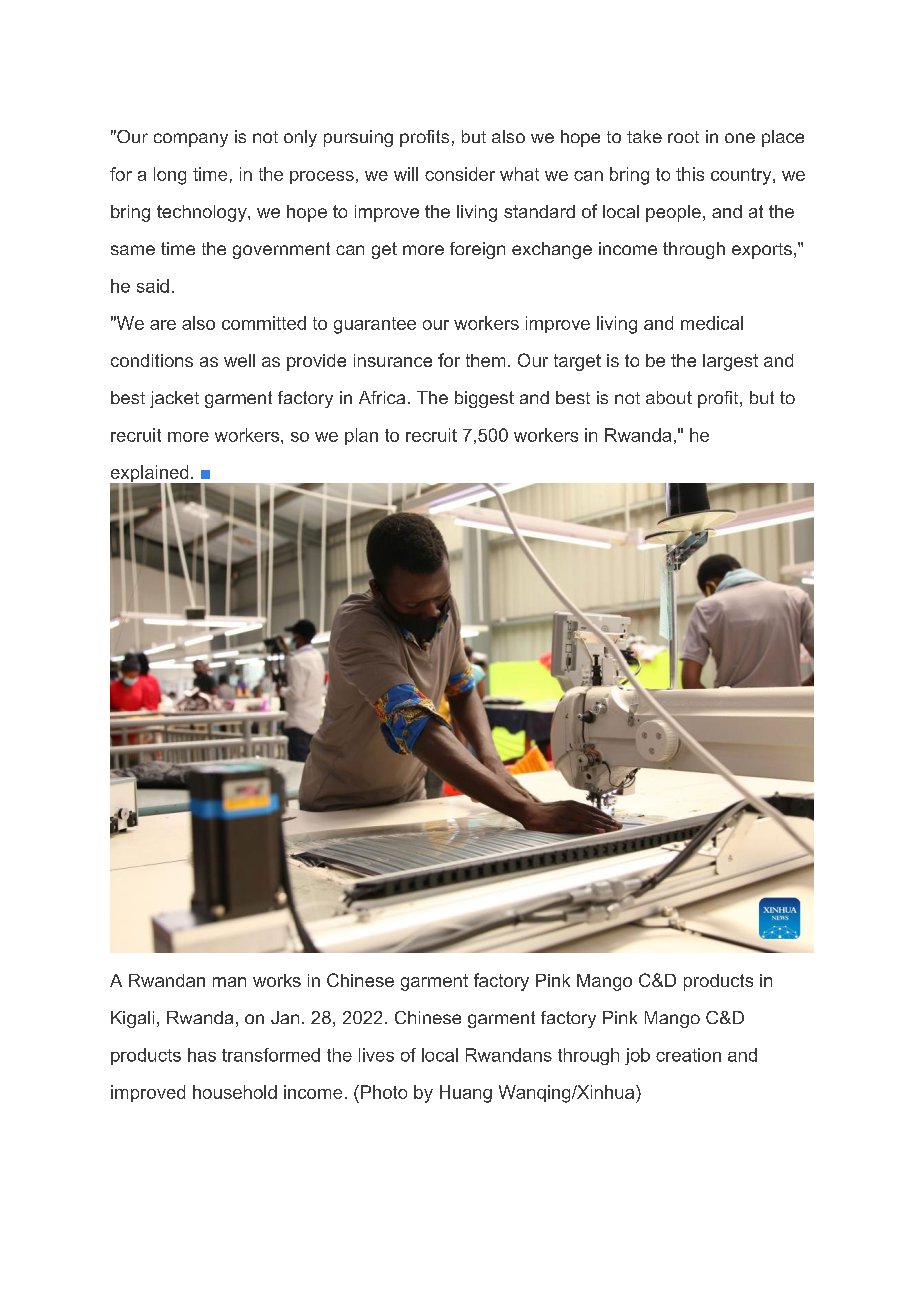  What do you see at coordinates (361, 436) in the screenshot?
I see `plan` at bounding box center [361, 436].
